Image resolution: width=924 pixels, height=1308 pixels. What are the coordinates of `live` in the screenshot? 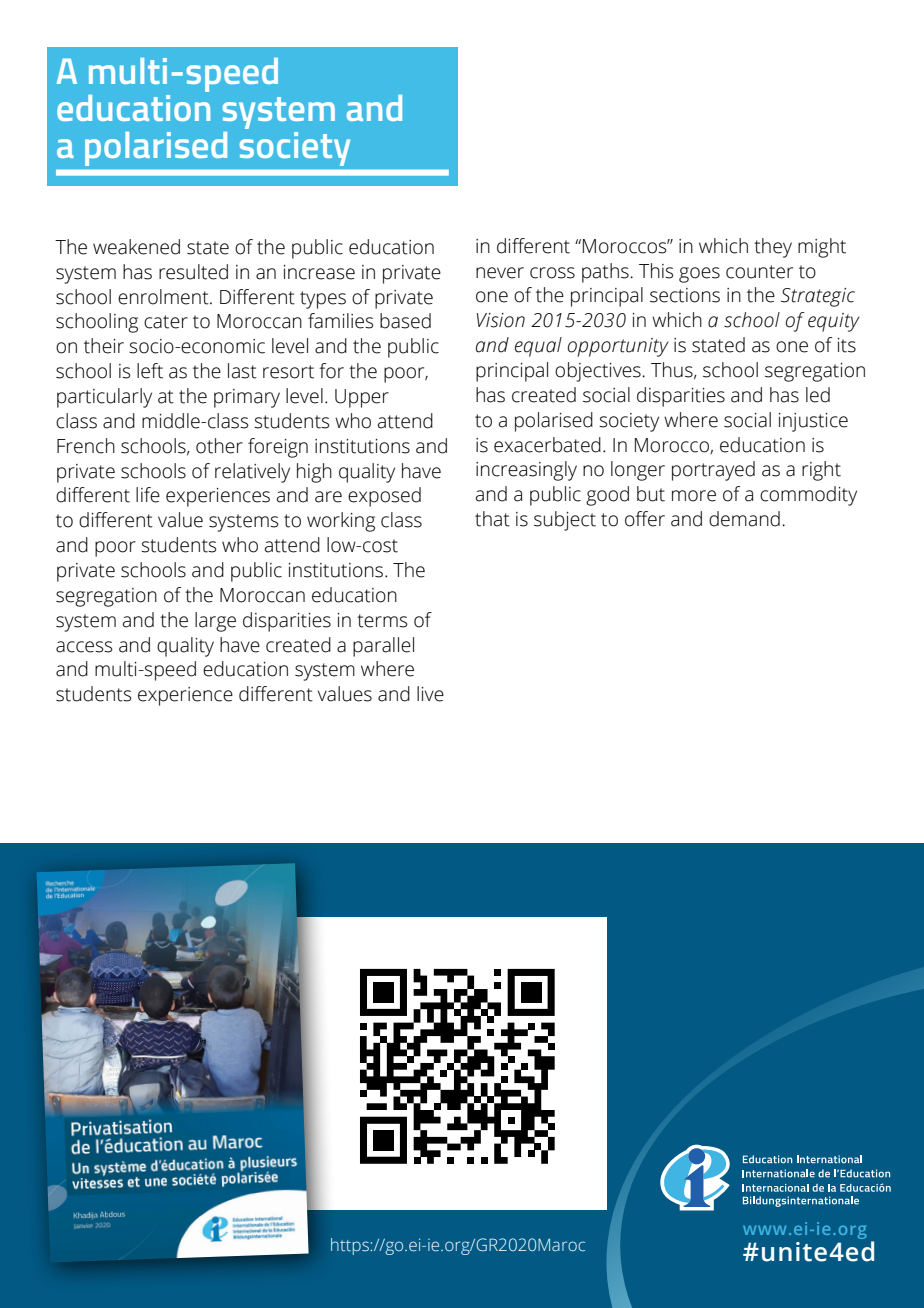 It's located at (430, 694).
